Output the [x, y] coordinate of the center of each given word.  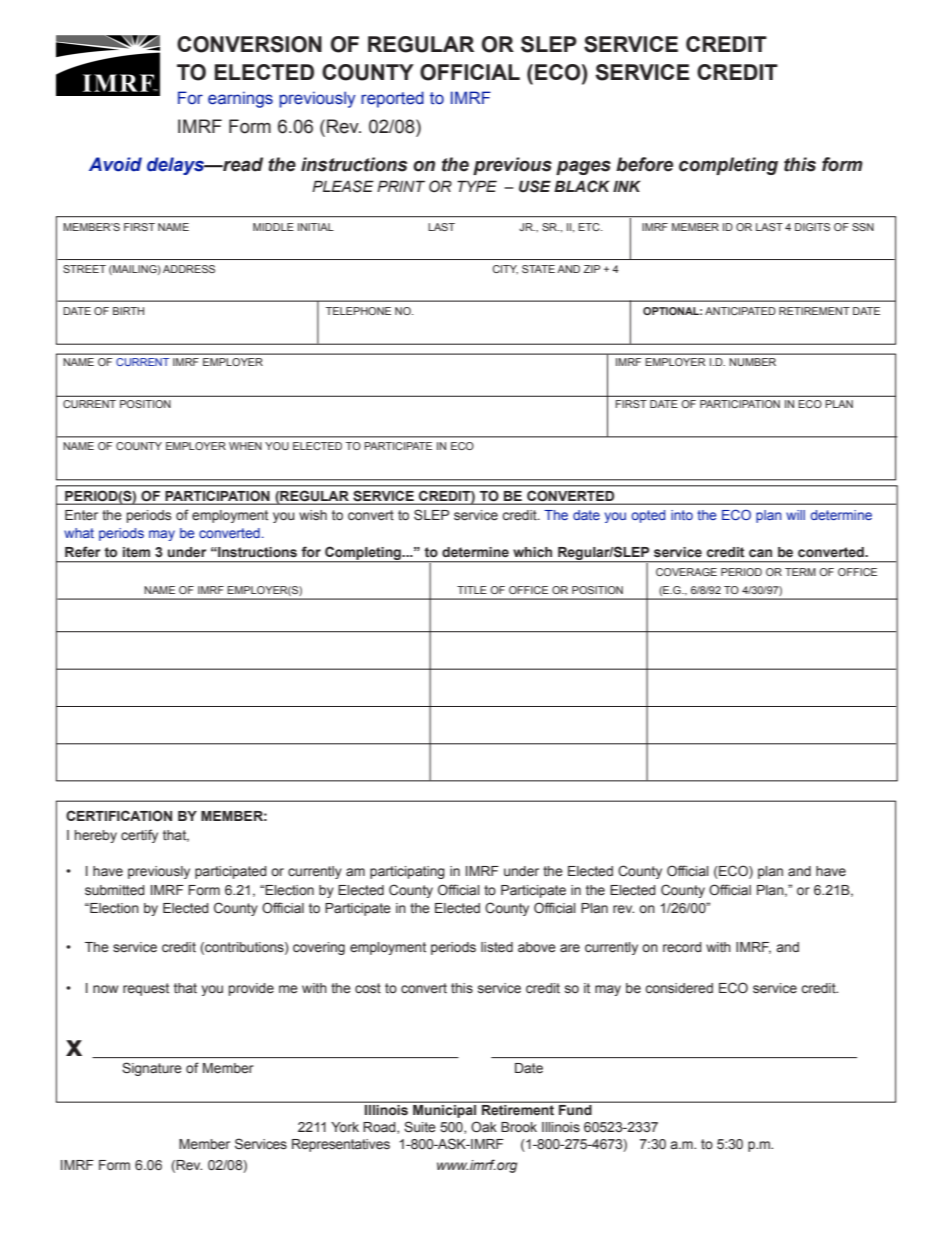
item [136, 552]
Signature [152, 1069]
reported [392, 99]
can [760, 553]
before [644, 164]
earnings [240, 99]
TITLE [472, 590]
